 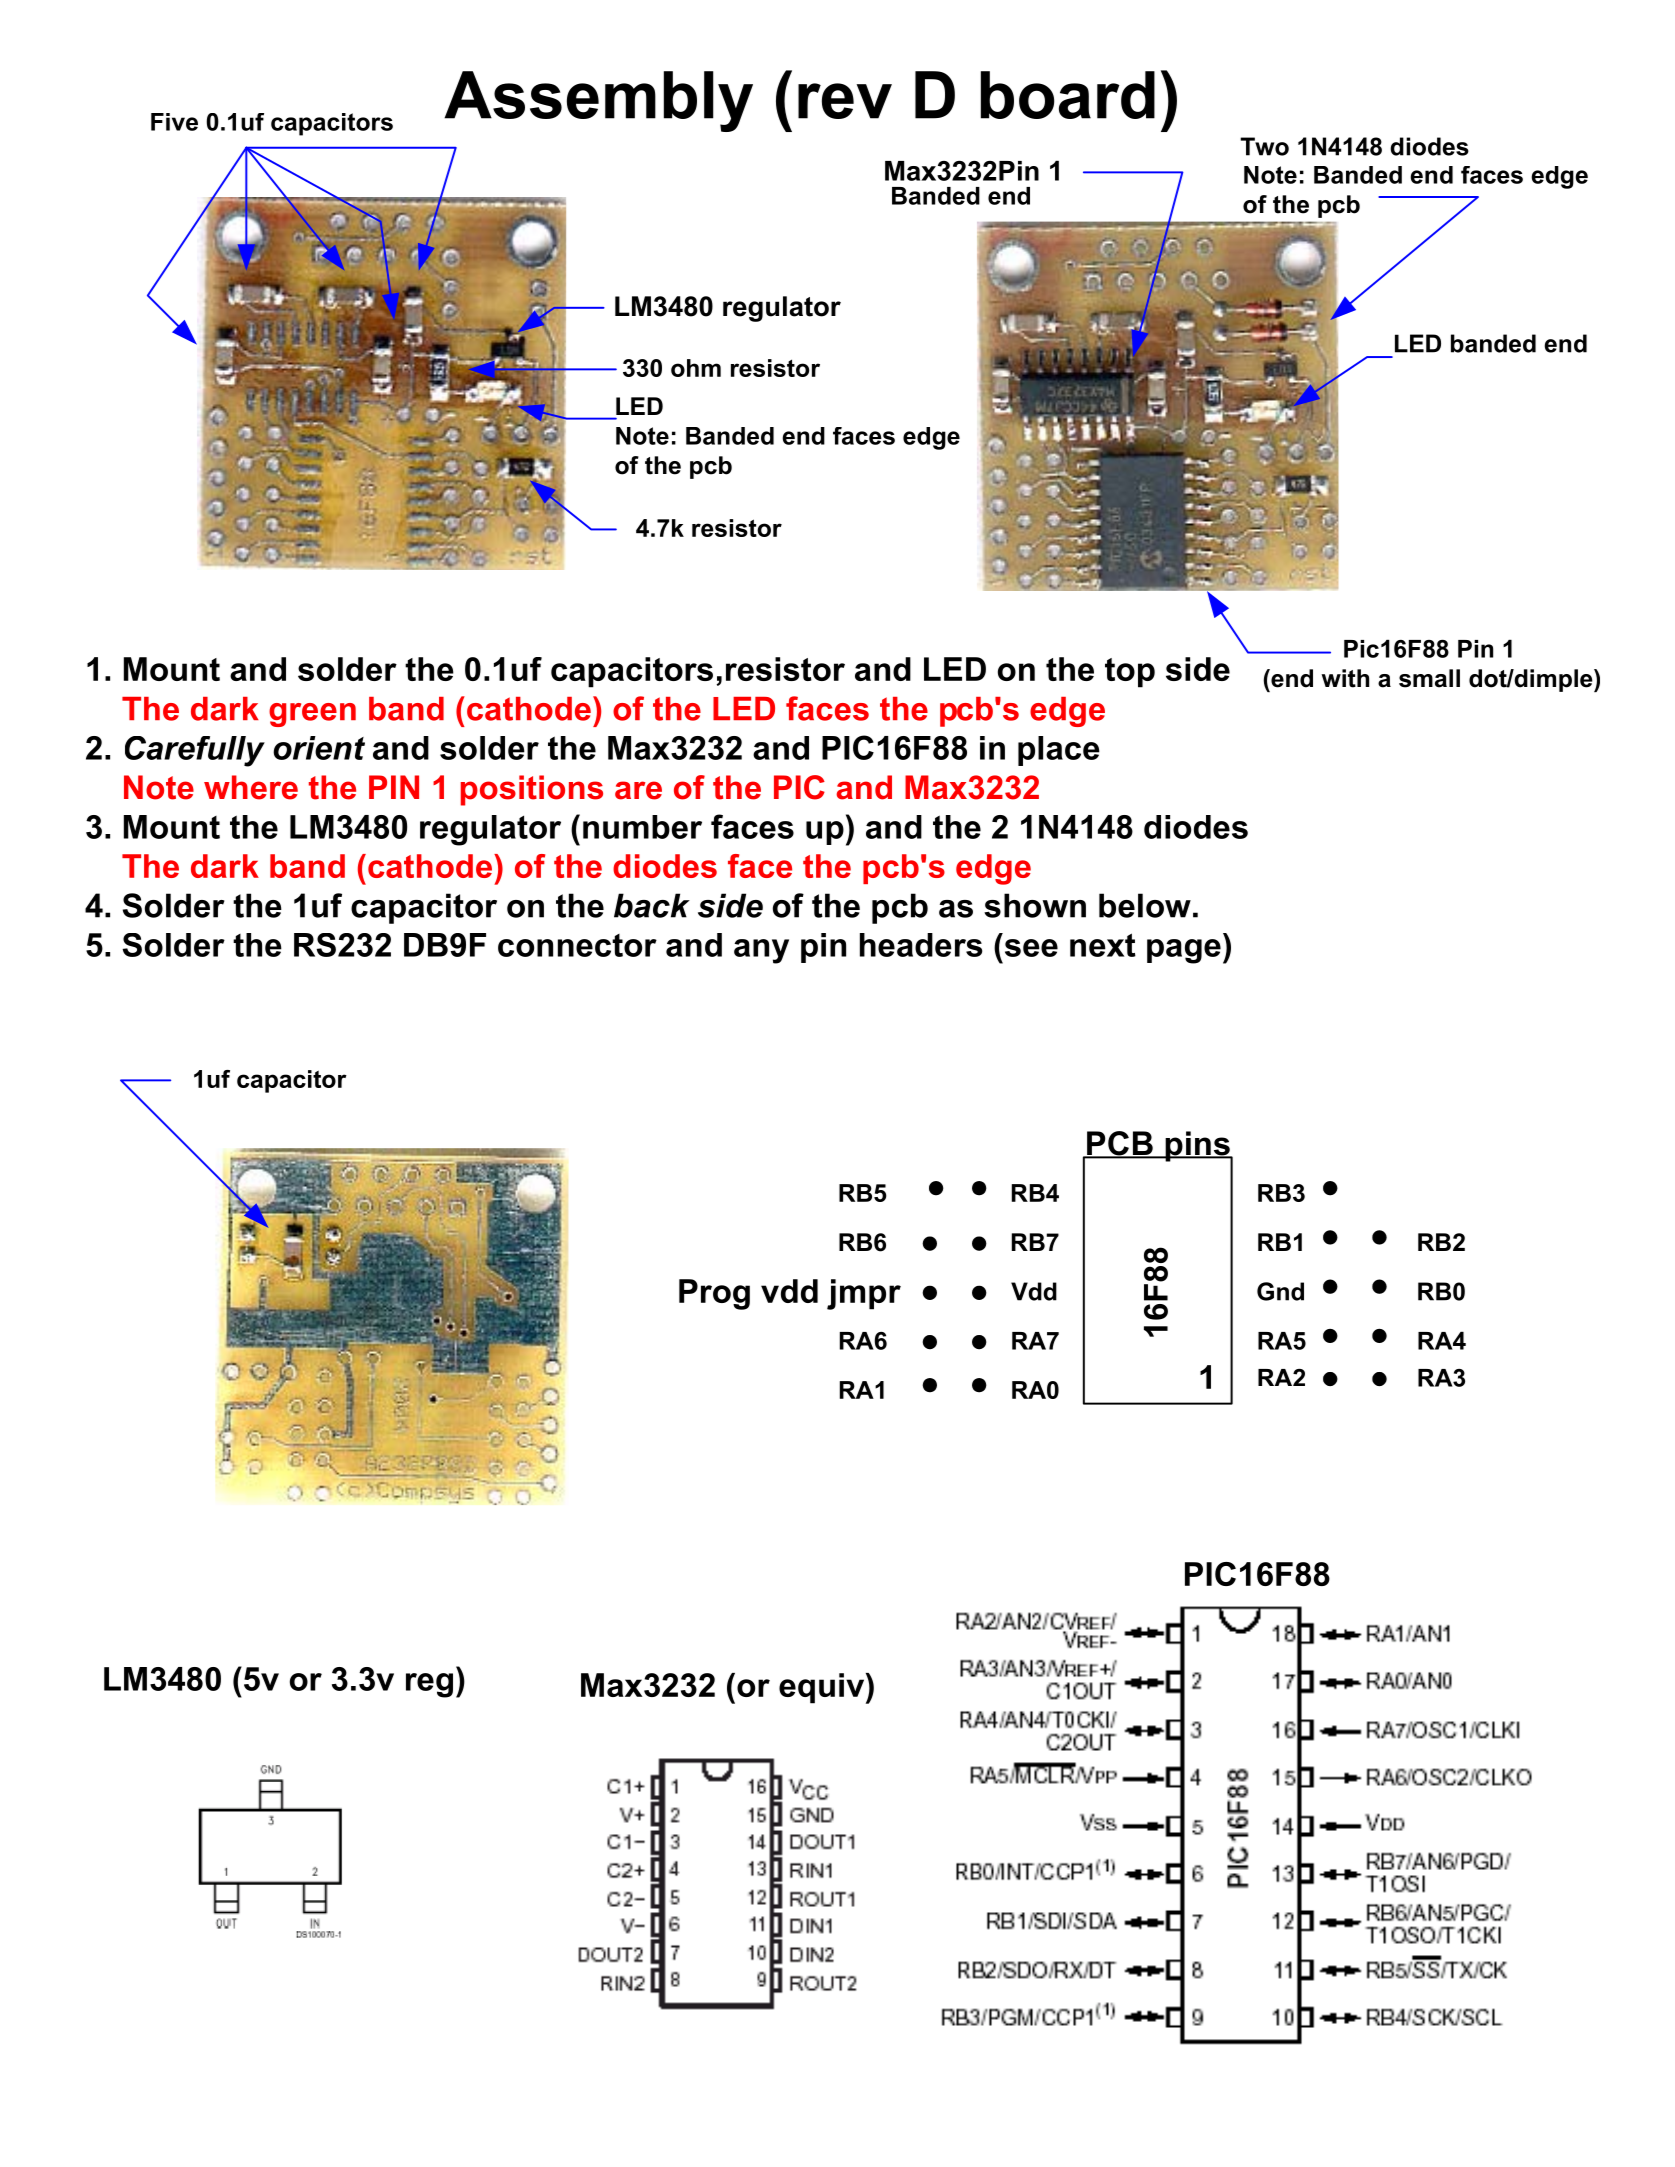 What do you see at coordinates (1130, 673) in the screenshot?
I see `top` at bounding box center [1130, 673].
